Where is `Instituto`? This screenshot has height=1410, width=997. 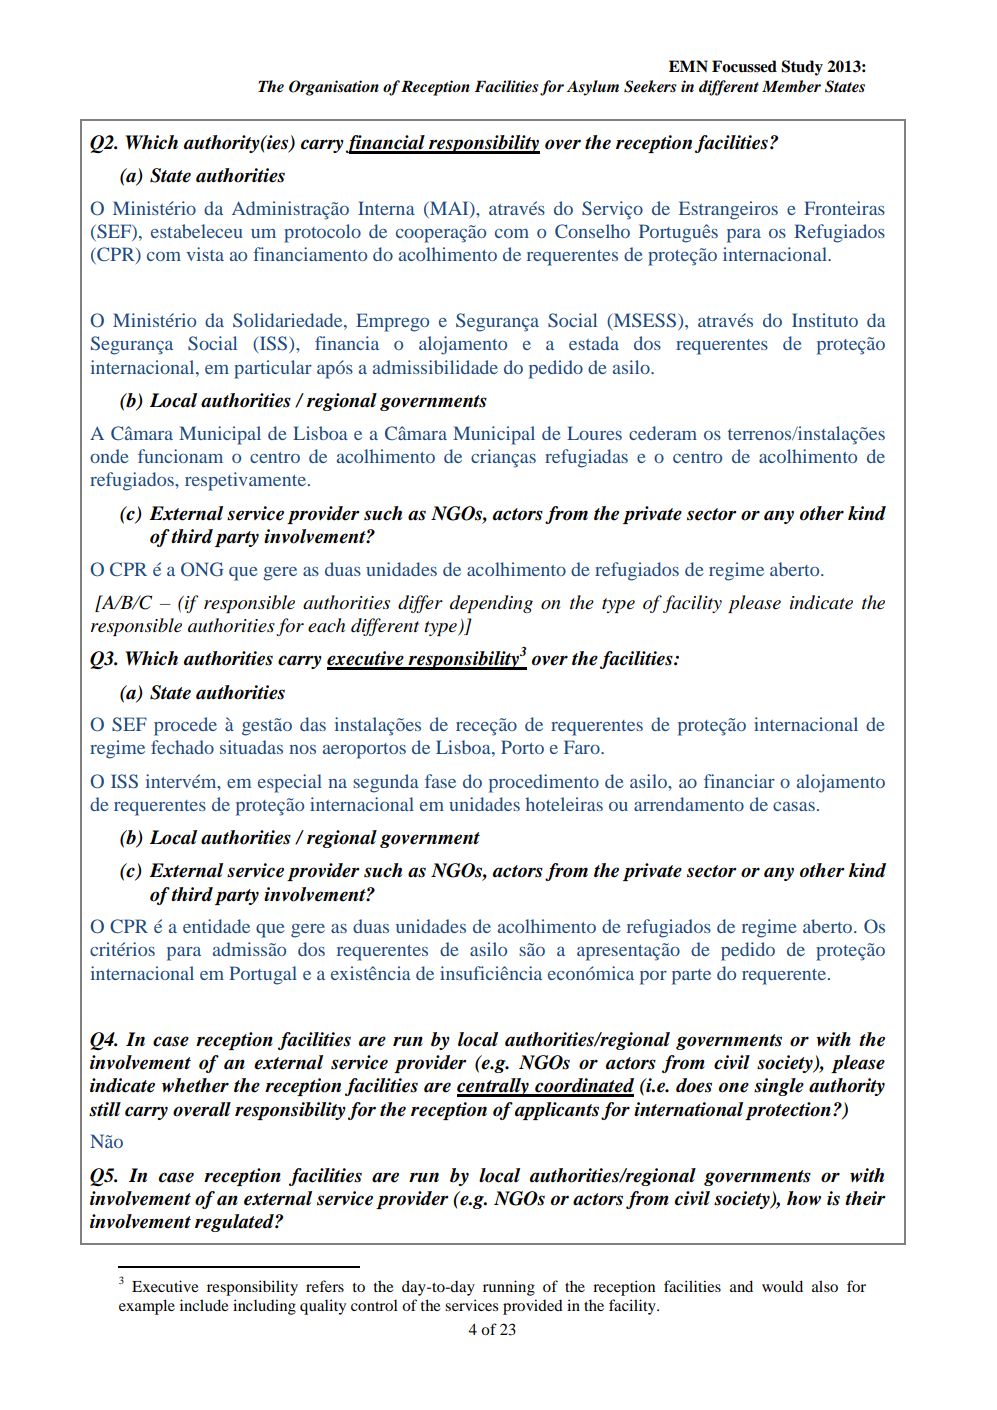 Instituto is located at coordinates (825, 320).
